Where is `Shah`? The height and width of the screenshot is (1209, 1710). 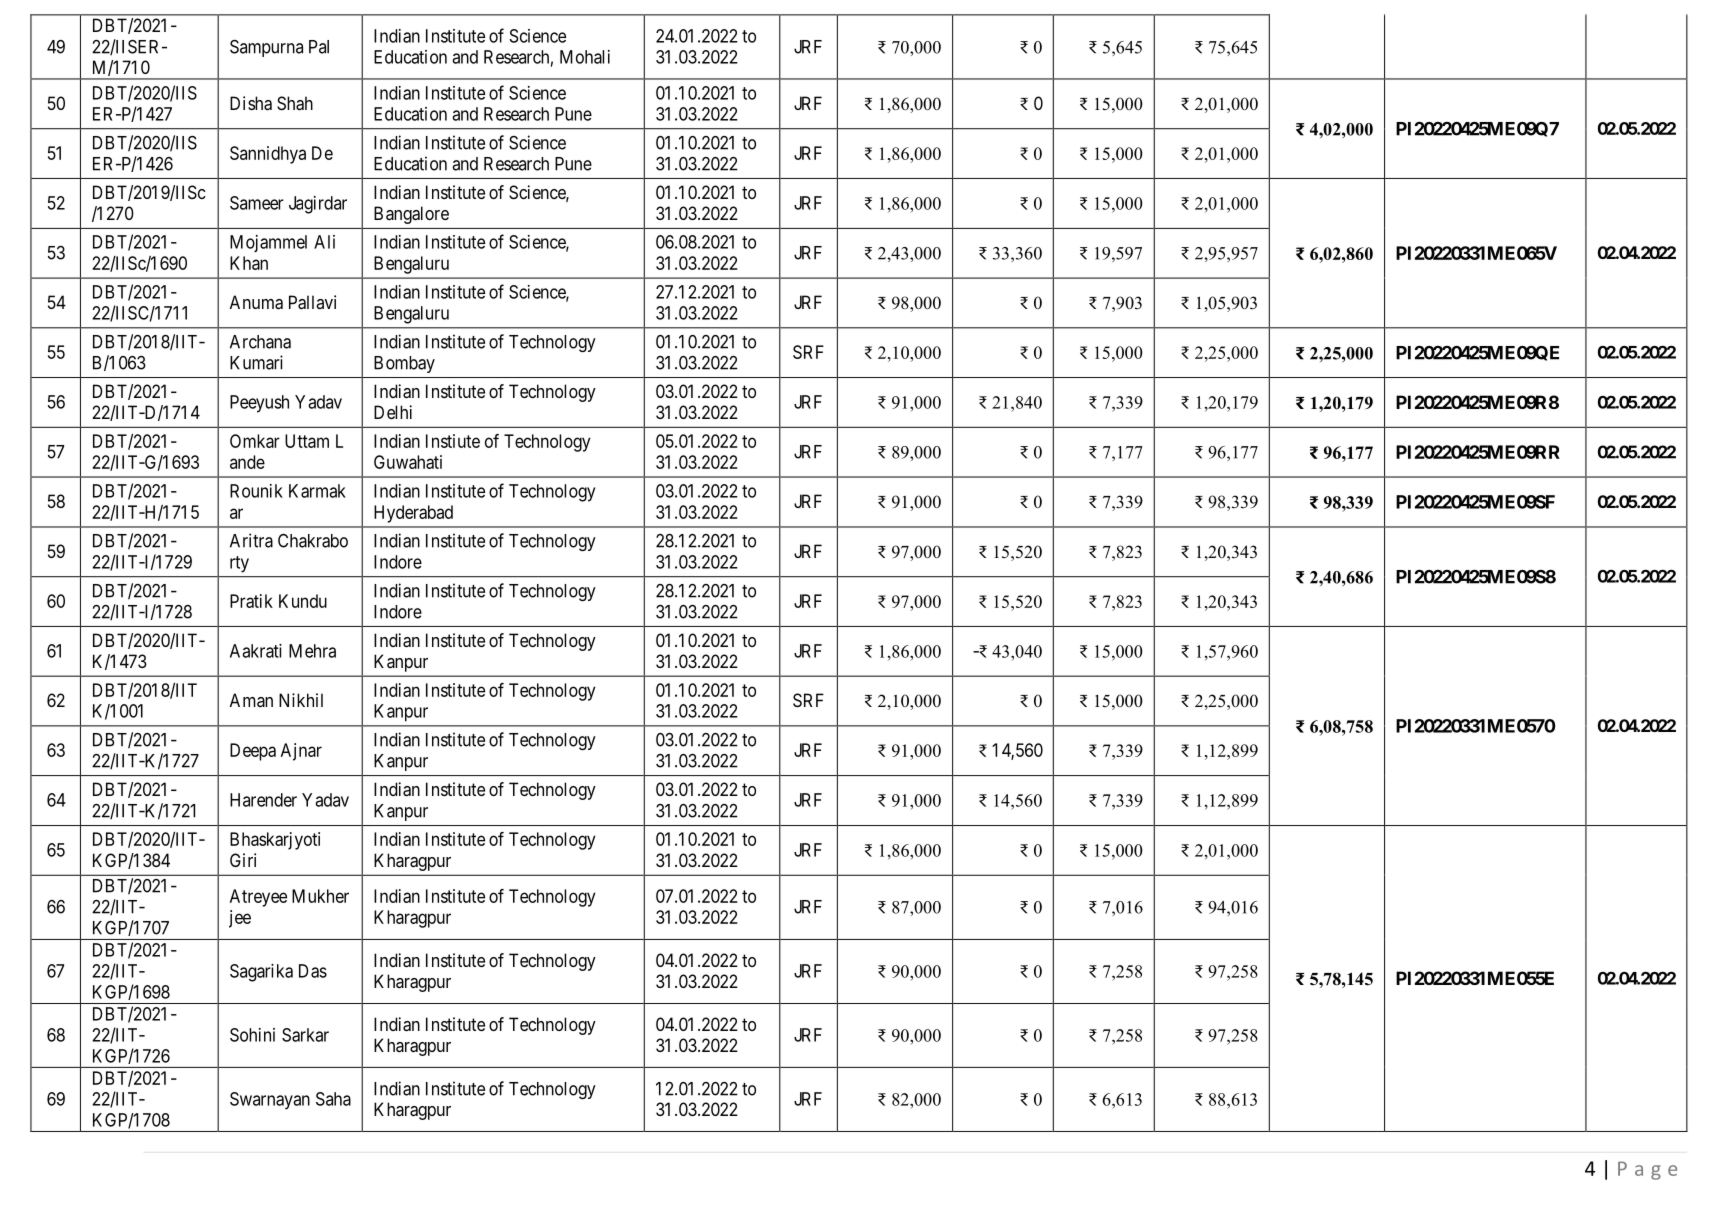
Shah is located at coordinates (295, 103).
